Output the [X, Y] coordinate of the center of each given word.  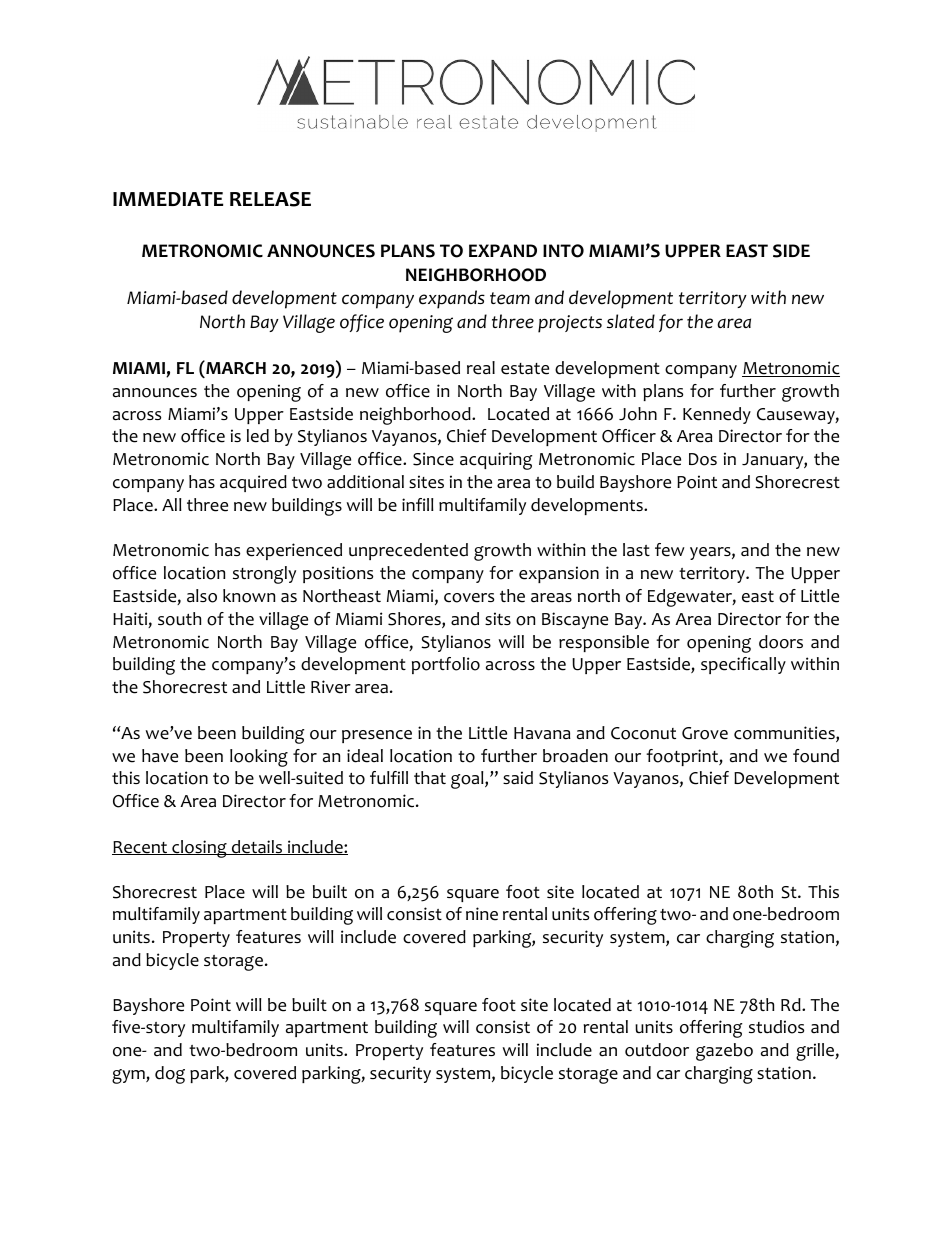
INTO [563, 251]
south [179, 619]
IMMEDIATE [168, 199]
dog [170, 1075]
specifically [743, 665]
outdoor [657, 1050]
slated [631, 321]
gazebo [724, 1052]
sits [498, 618]
